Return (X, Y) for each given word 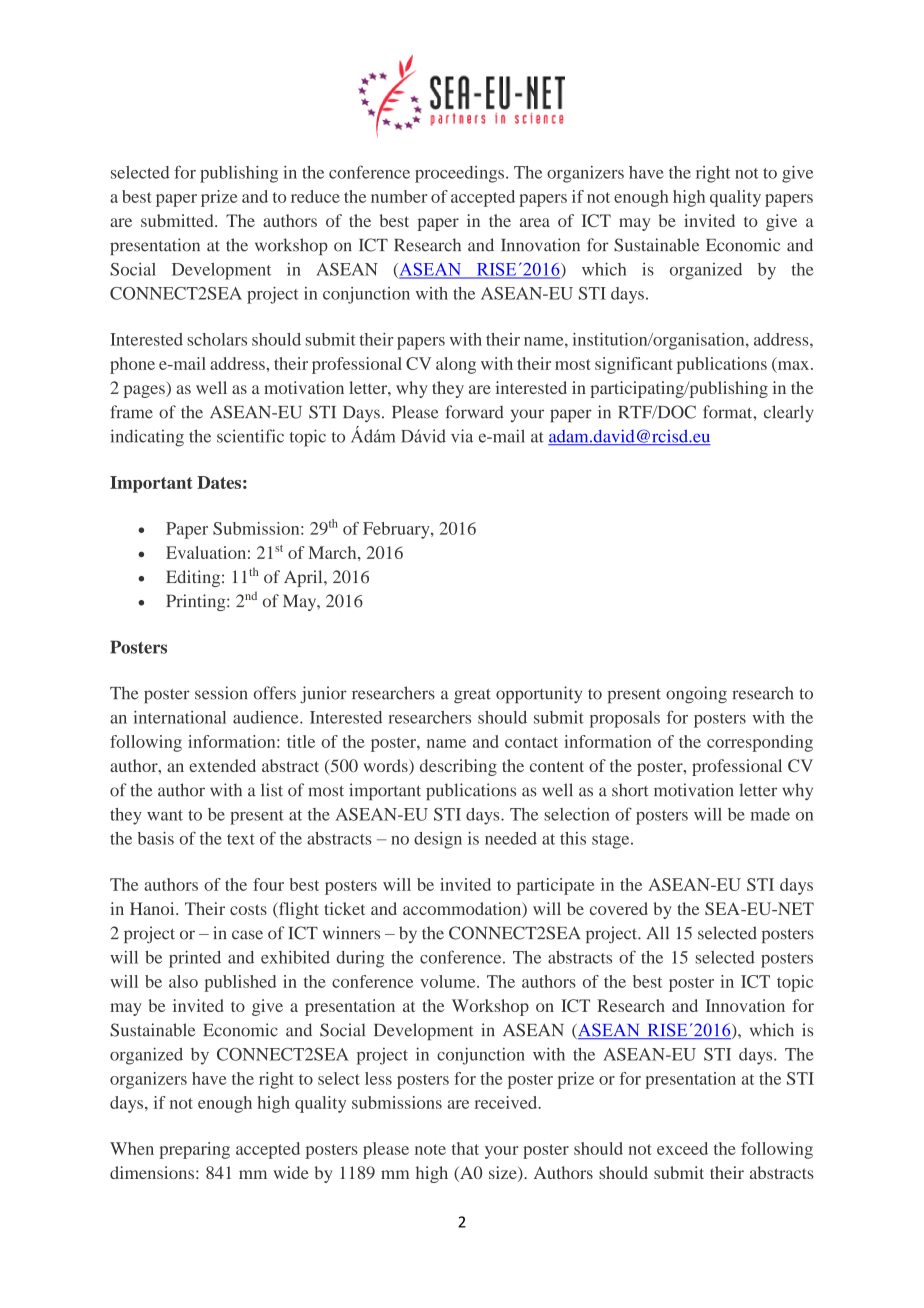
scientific (250, 436)
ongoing (696, 695)
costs (248, 909)
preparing (194, 1150)
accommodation (463, 910)
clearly (789, 413)
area (535, 222)
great (472, 696)
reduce (315, 196)
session (221, 693)
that (465, 1148)
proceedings (459, 174)
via (462, 436)
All (658, 932)
